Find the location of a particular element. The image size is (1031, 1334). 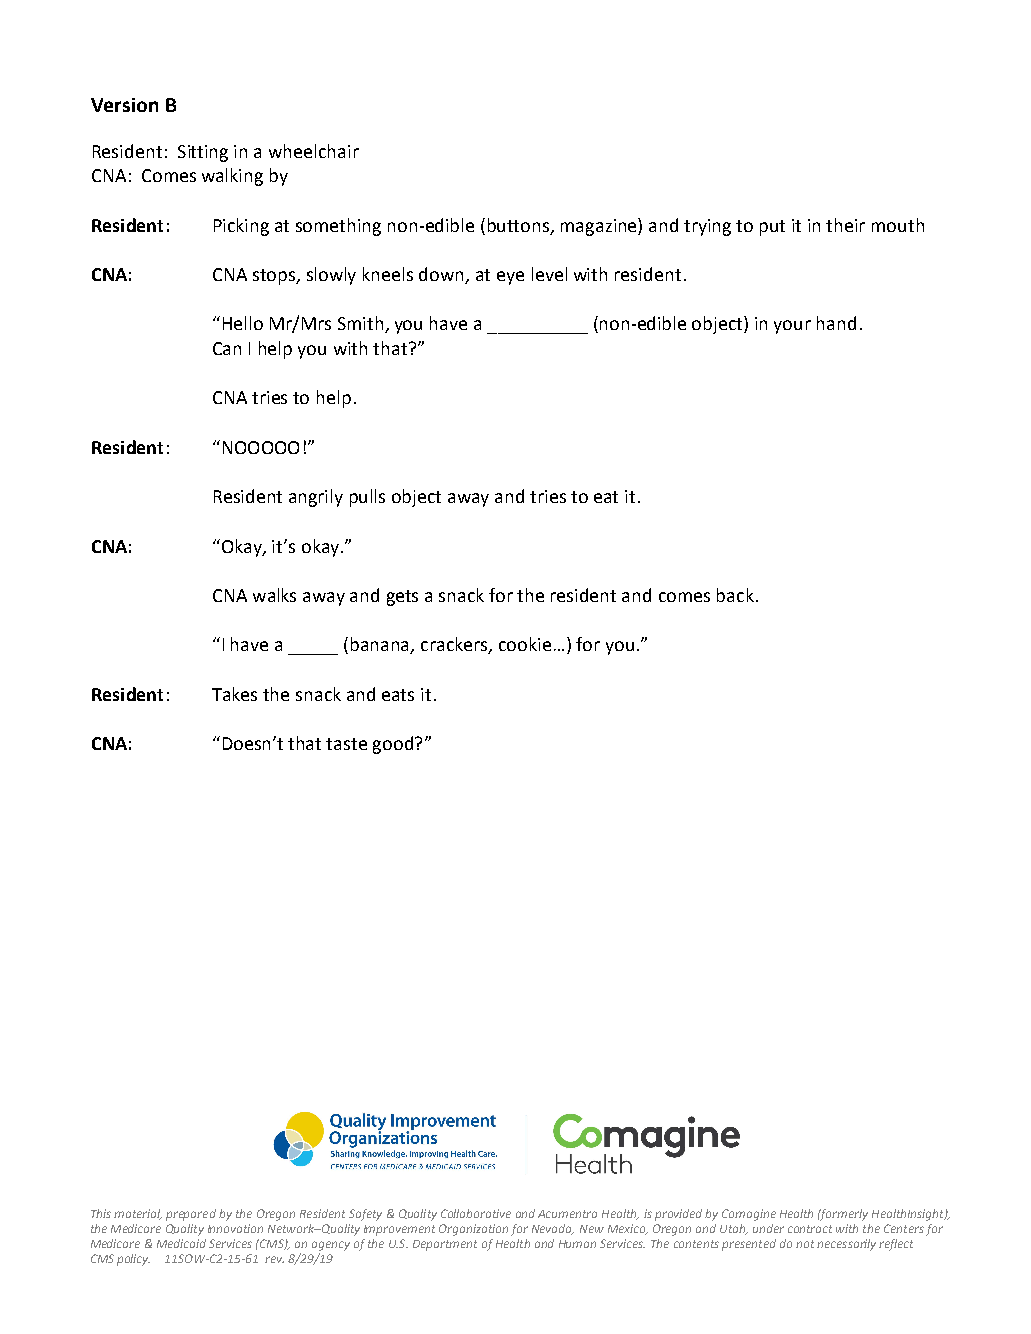

wheelchair is located at coordinates (314, 151).
